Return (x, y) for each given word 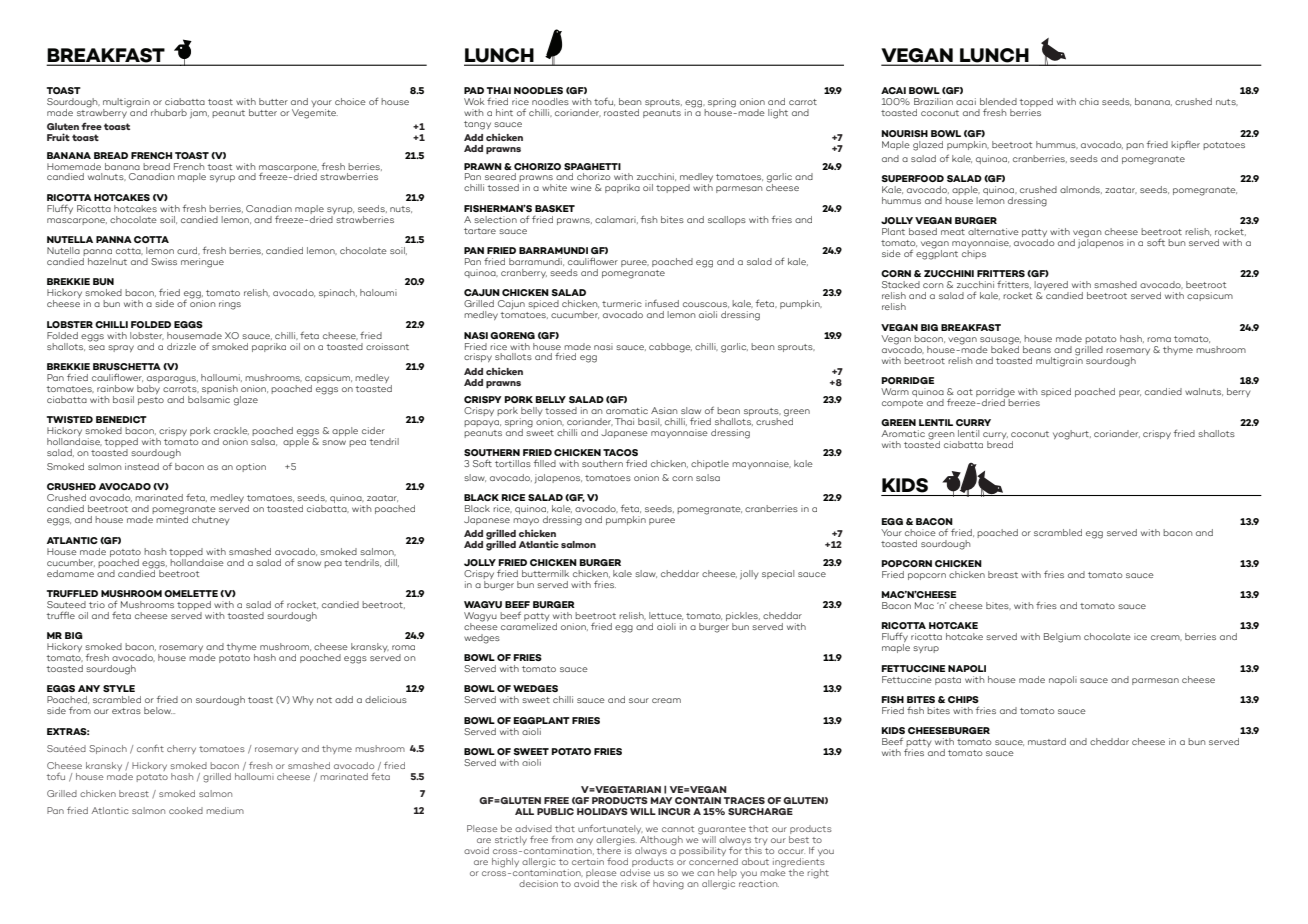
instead (142, 466)
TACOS (620, 452)
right (818, 874)
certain (588, 861)
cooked (186, 810)
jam (199, 114)
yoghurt (1072, 435)
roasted (621, 112)
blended (998, 101)
